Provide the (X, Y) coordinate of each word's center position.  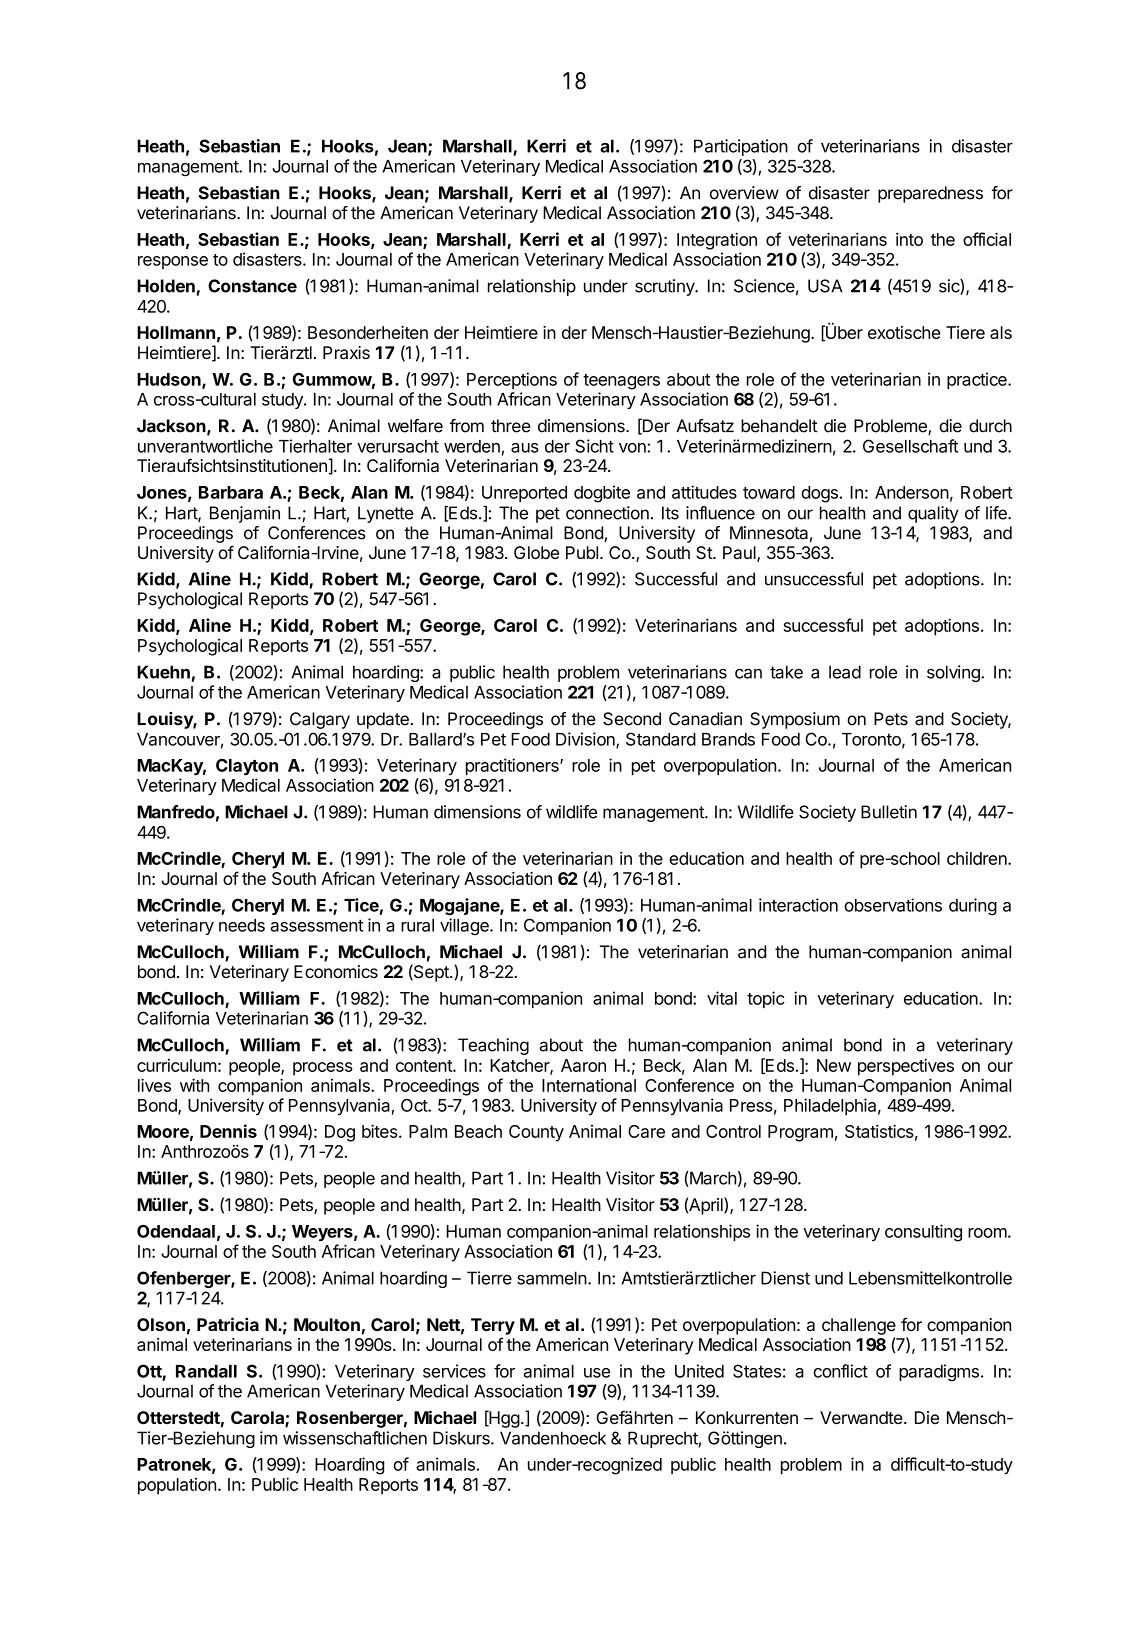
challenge (859, 1326)
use (597, 1373)
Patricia (228, 1324)
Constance (252, 286)
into (909, 239)
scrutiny (666, 287)
